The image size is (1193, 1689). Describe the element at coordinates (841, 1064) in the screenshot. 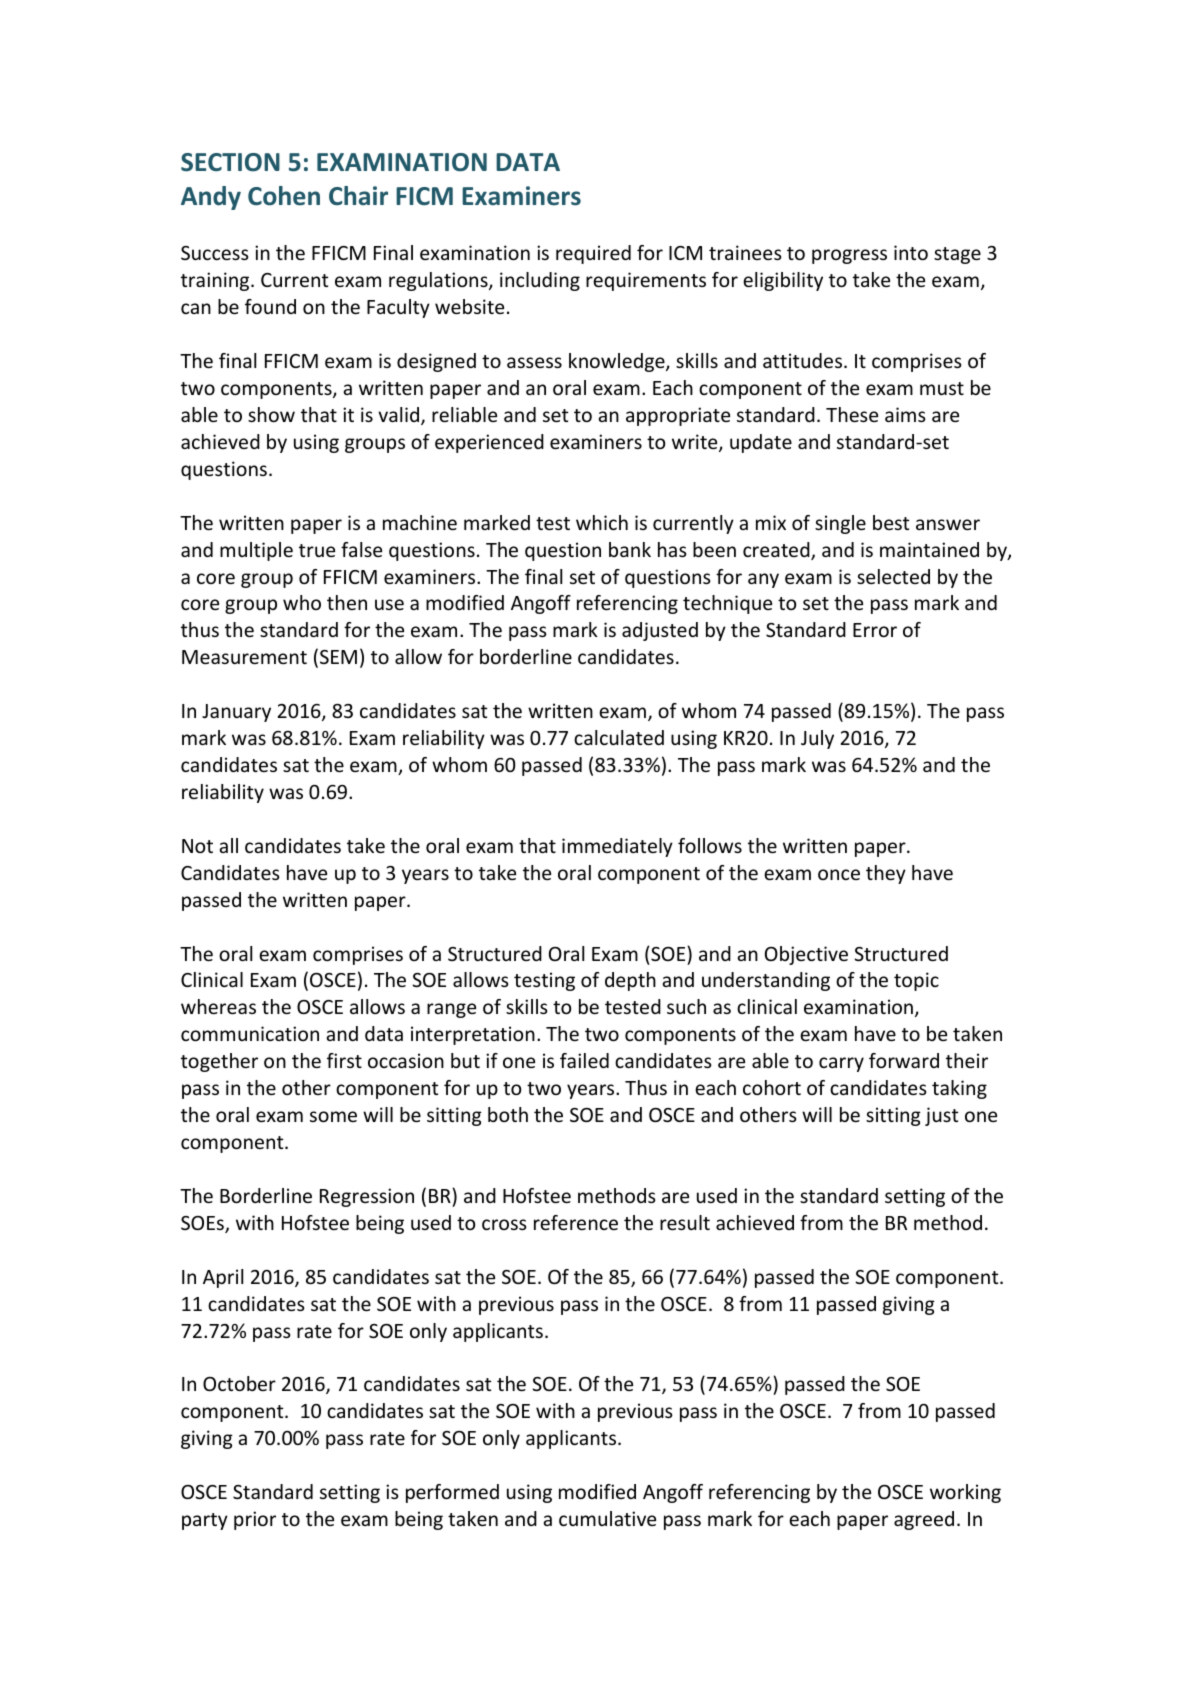

I see `carry` at that location.
